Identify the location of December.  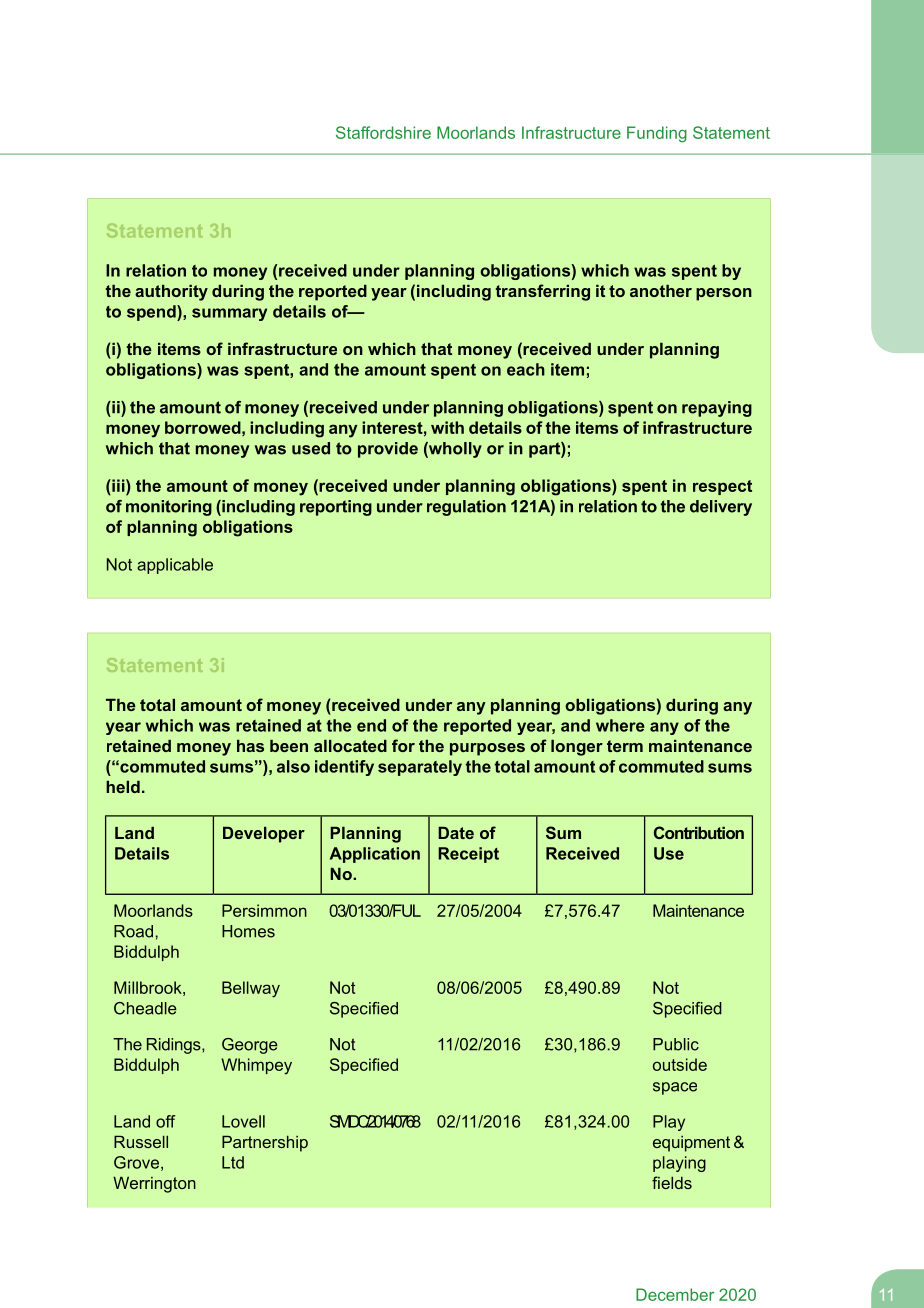
(675, 1294).
